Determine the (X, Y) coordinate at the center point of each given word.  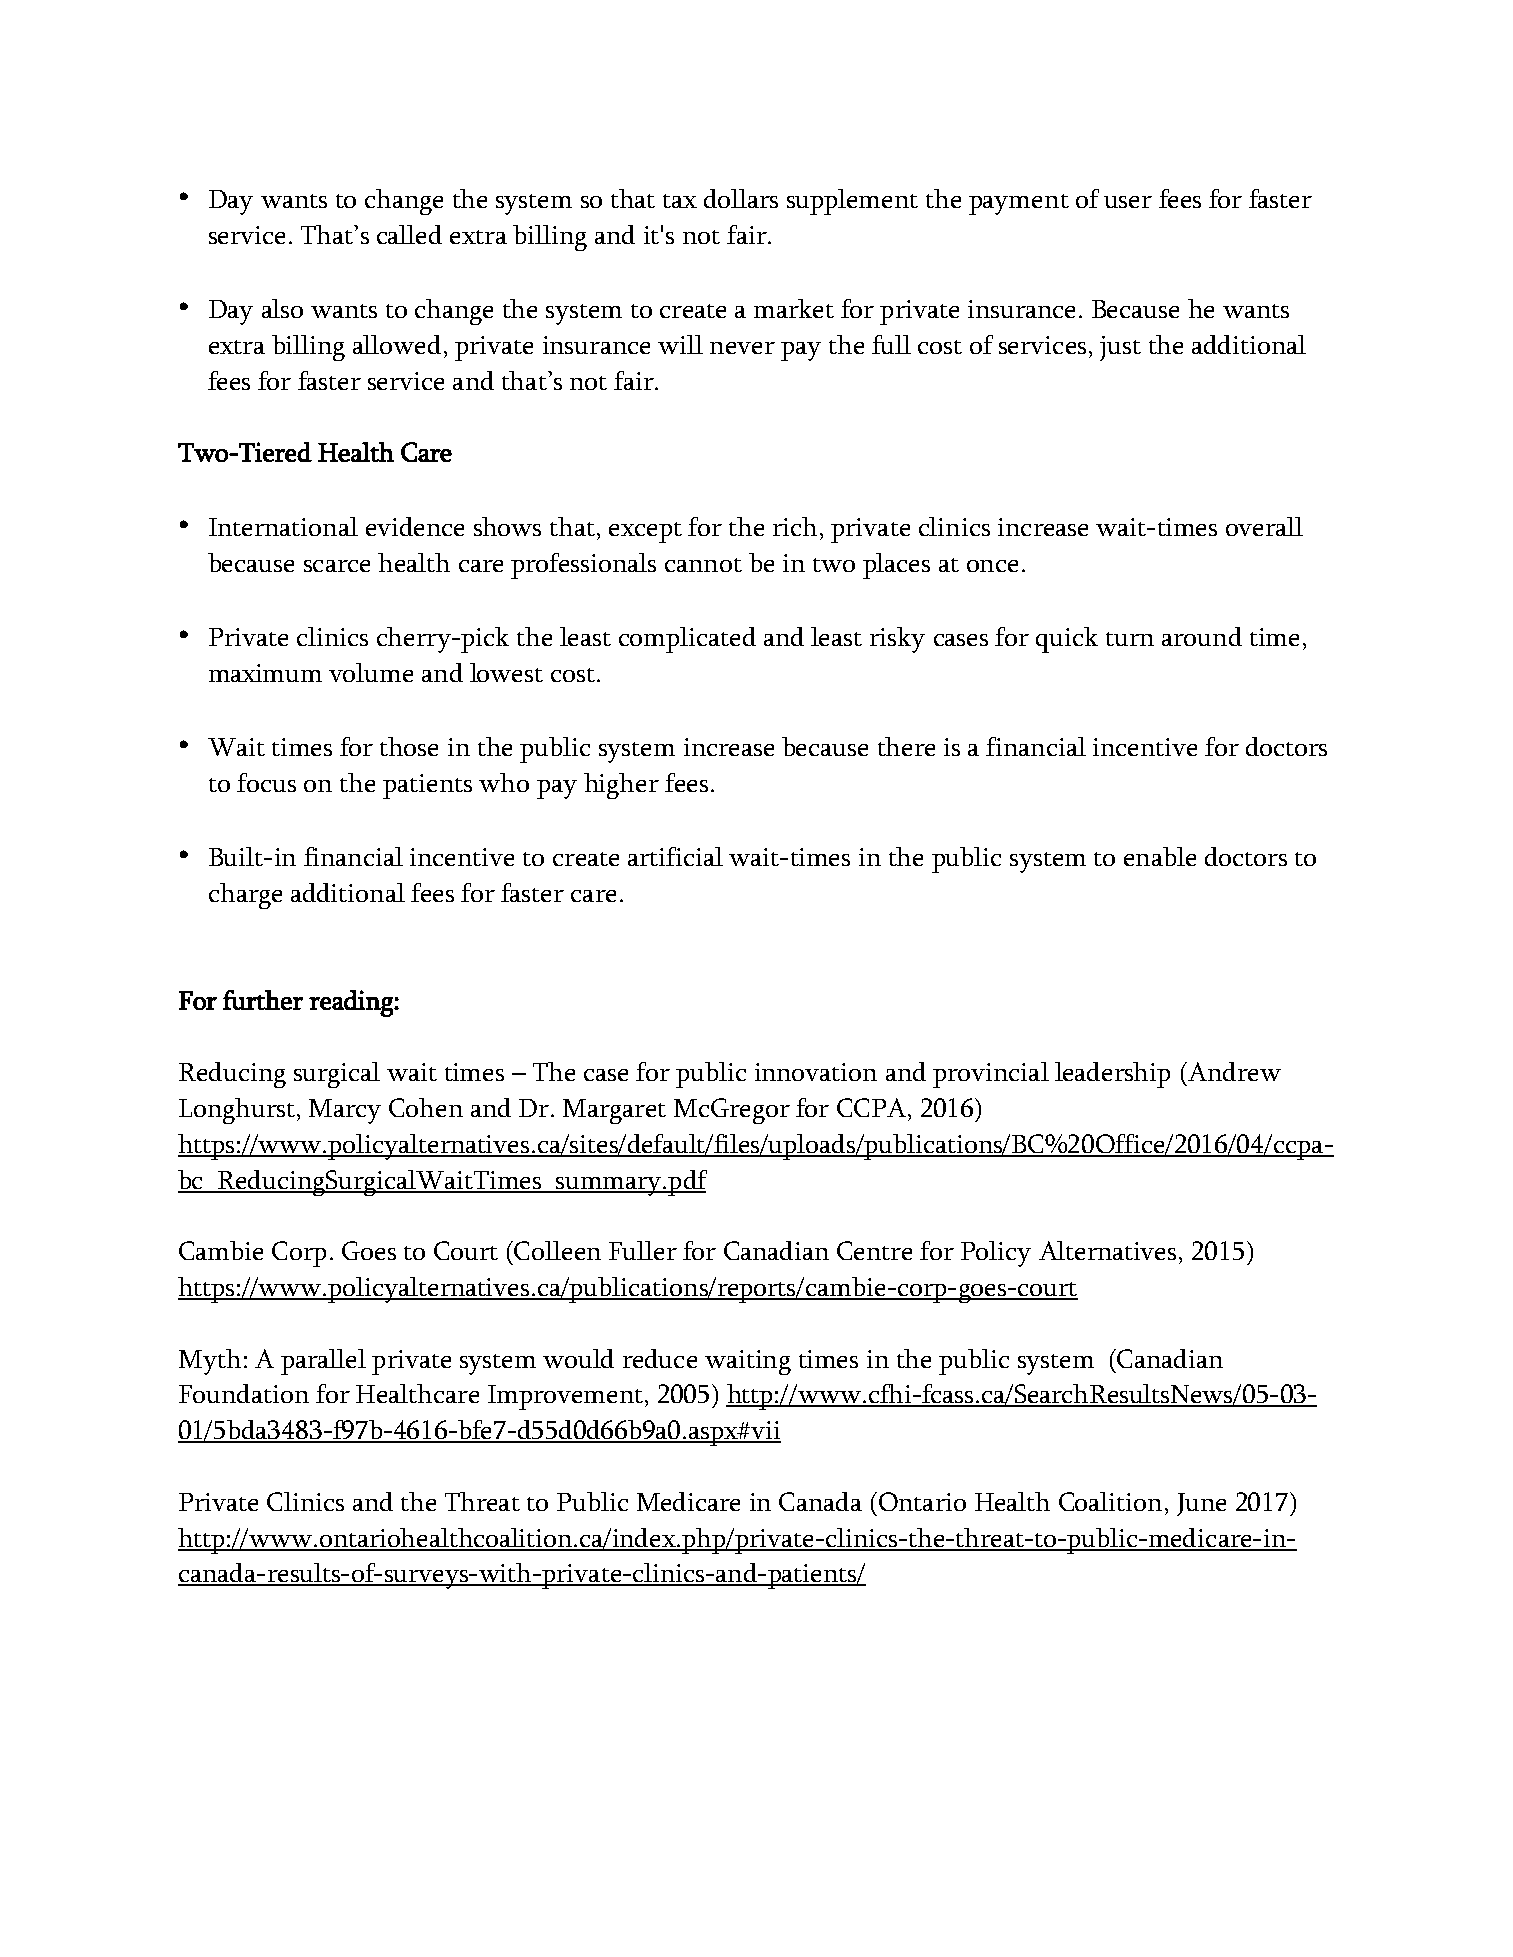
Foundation (244, 1393)
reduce (660, 1358)
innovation (816, 1072)
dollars (741, 198)
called (409, 234)
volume (371, 672)
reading (352, 1003)
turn (1130, 639)
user (1128, 202)
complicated (687, 640)
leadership (1112, 1075)
